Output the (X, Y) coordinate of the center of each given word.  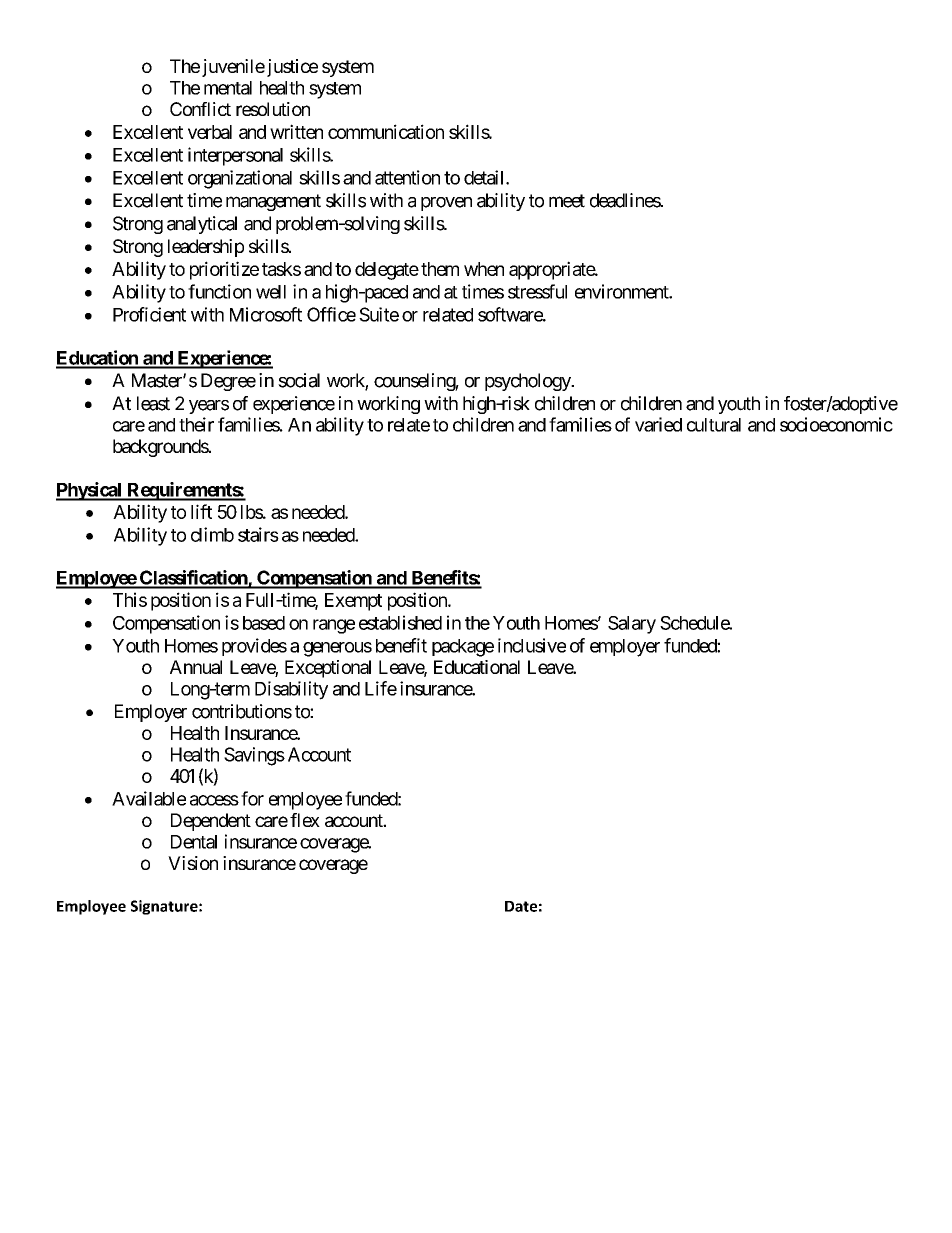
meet (567, 201)
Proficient (149, 314)
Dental (194, 842)
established (400, 622)
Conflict (200, 109)
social (299, 380)
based (264, 623)
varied (658, 424)
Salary (632, 625)
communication (386, 131)
